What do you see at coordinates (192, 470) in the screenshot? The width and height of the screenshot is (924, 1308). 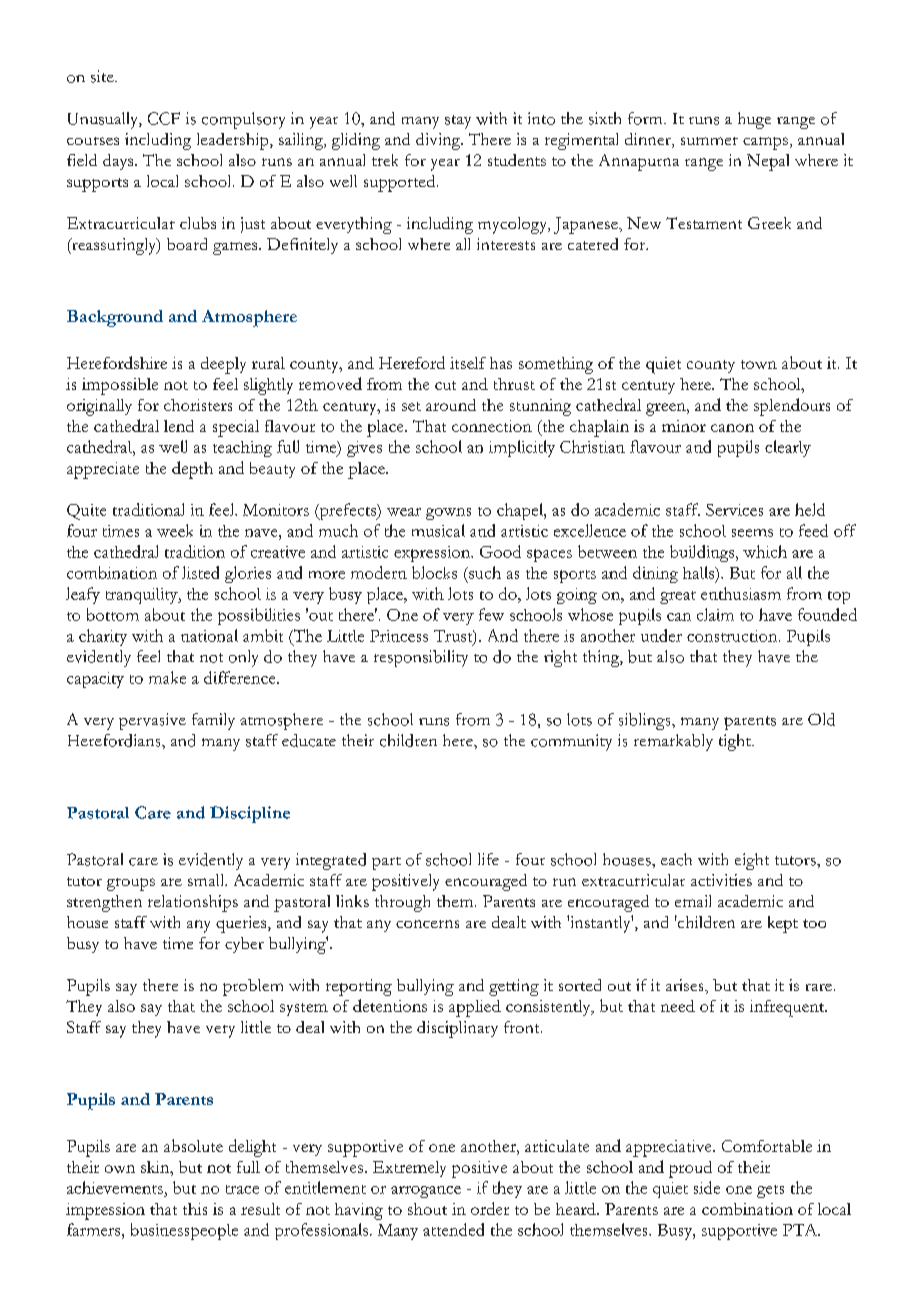 I see `depth` at bounding box center [192, 470].
